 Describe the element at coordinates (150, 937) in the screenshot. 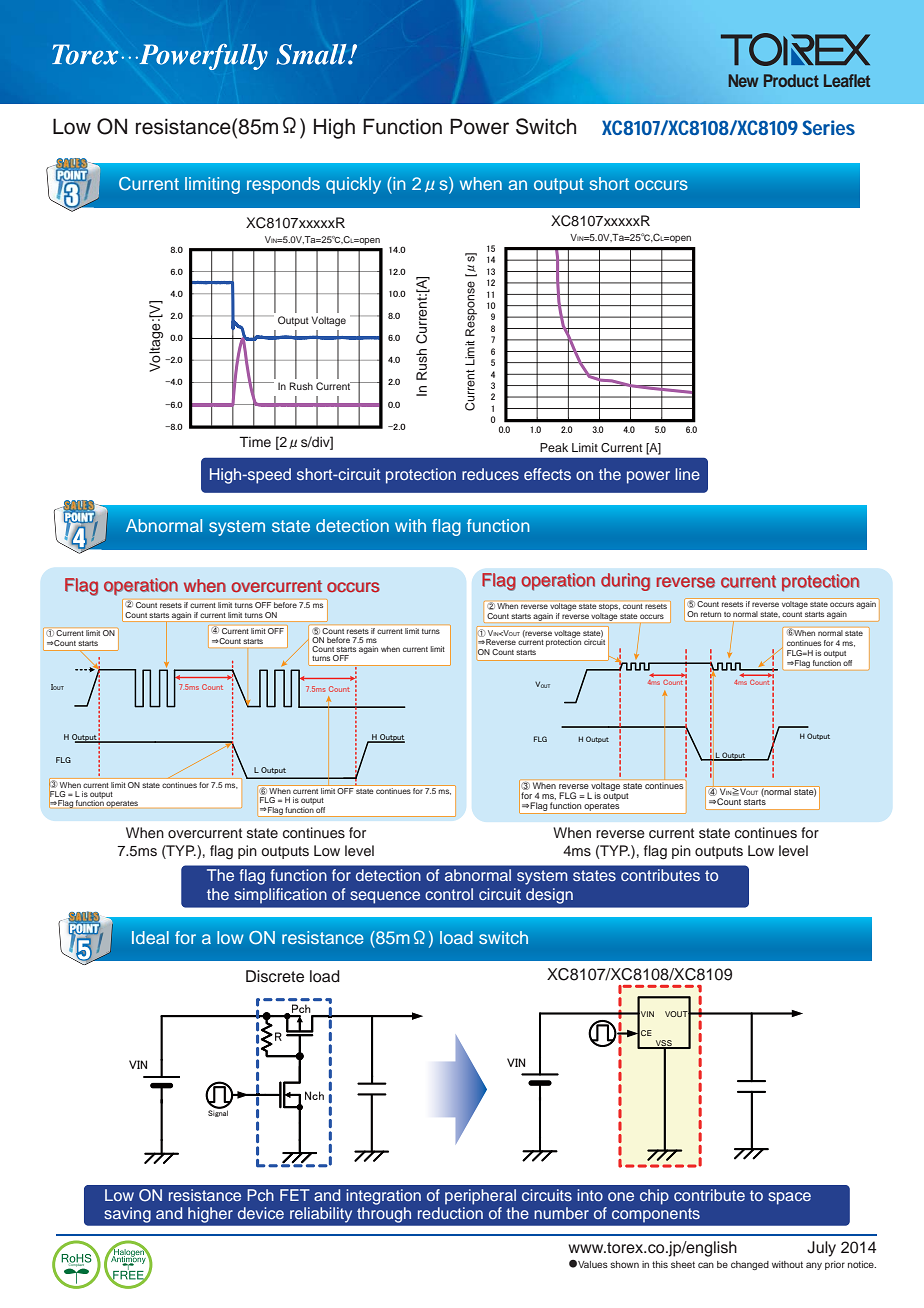

I see `Ideal` at that location.
